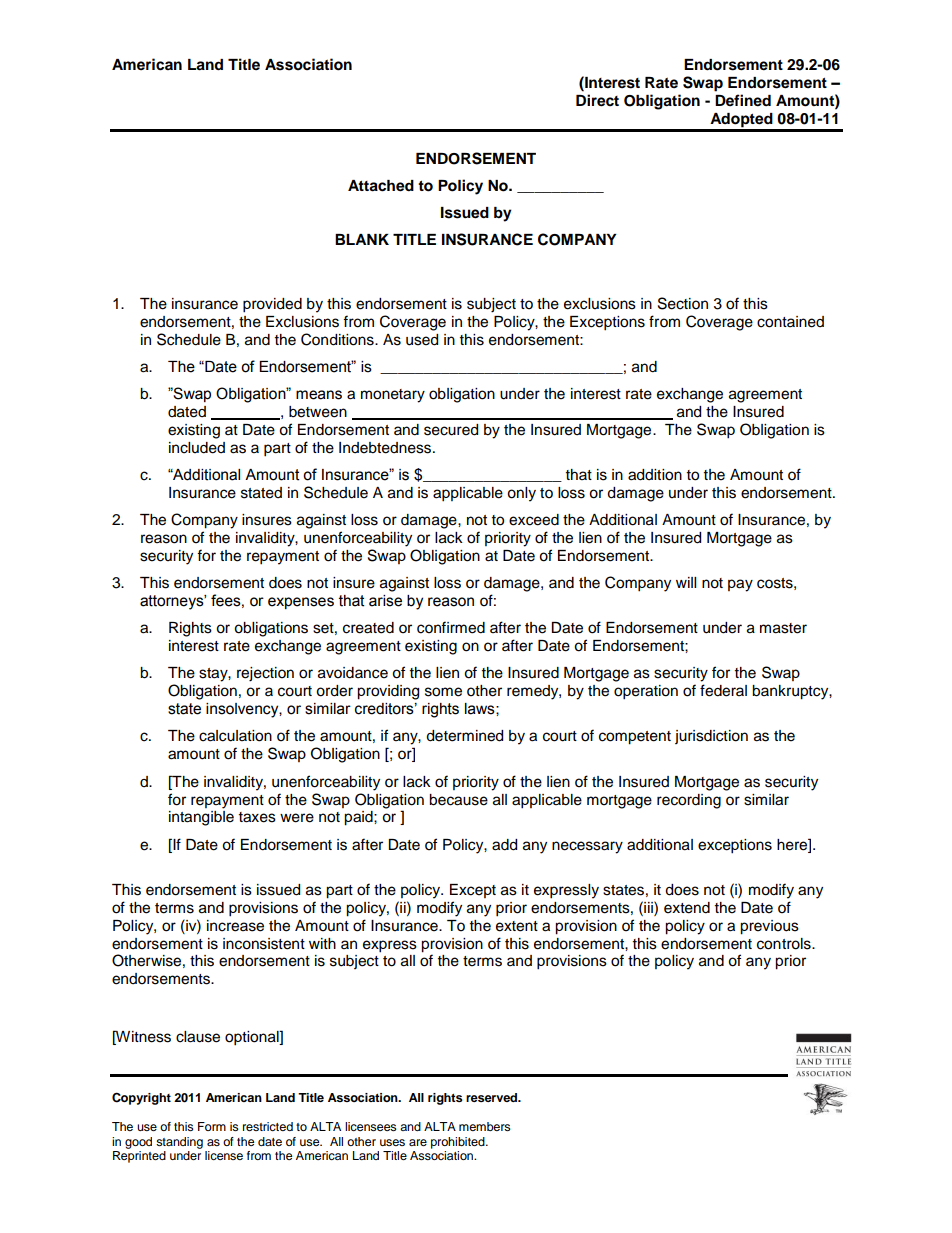 This image has width=952, height=1233. Describe the element at coordinates (597, 100) in the image. I see `Direct` at that location.
